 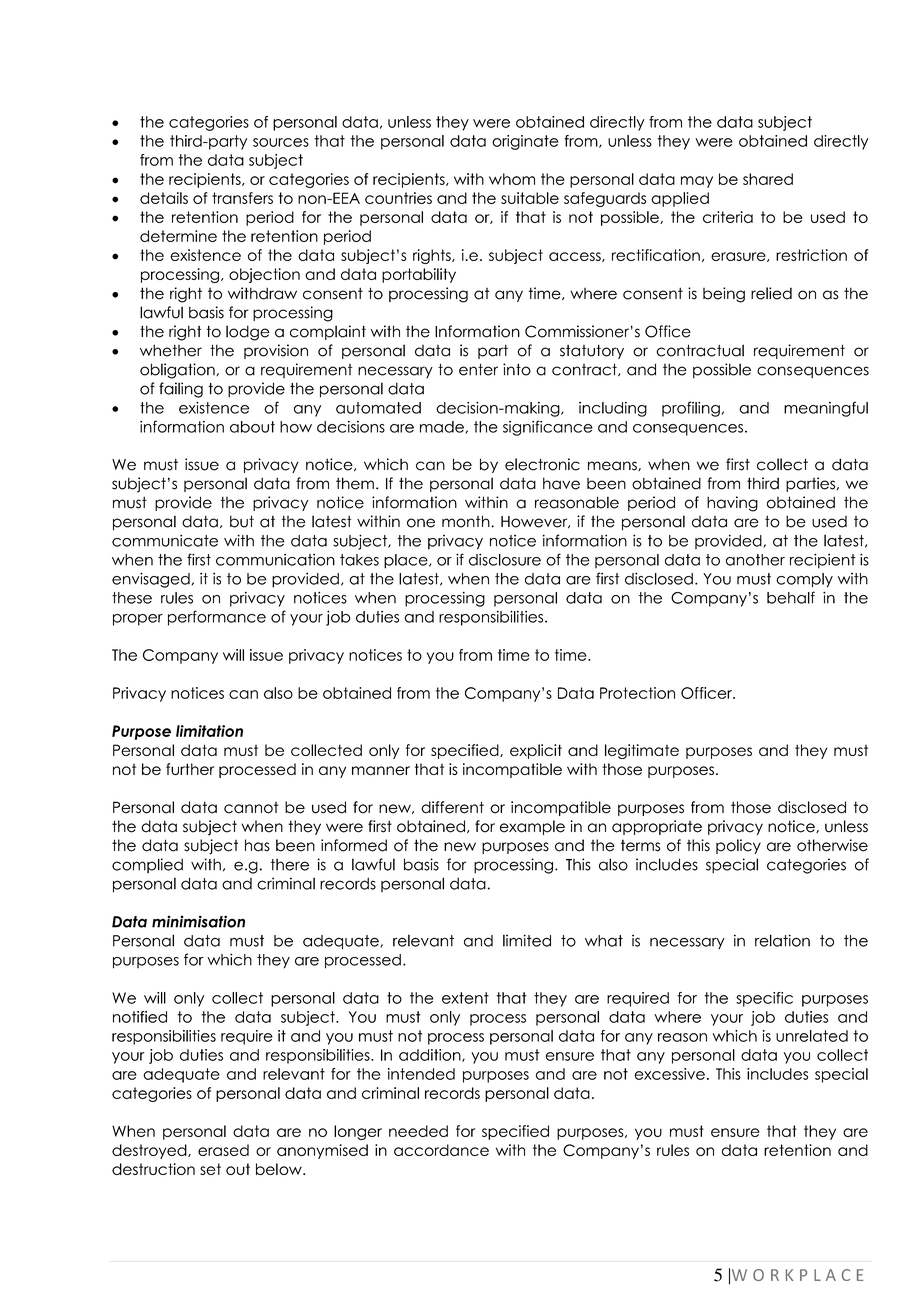 What do you see at coordinates (223, 1150) in the screenshot?
I see `erased` at bounding box center [223, 1150].
